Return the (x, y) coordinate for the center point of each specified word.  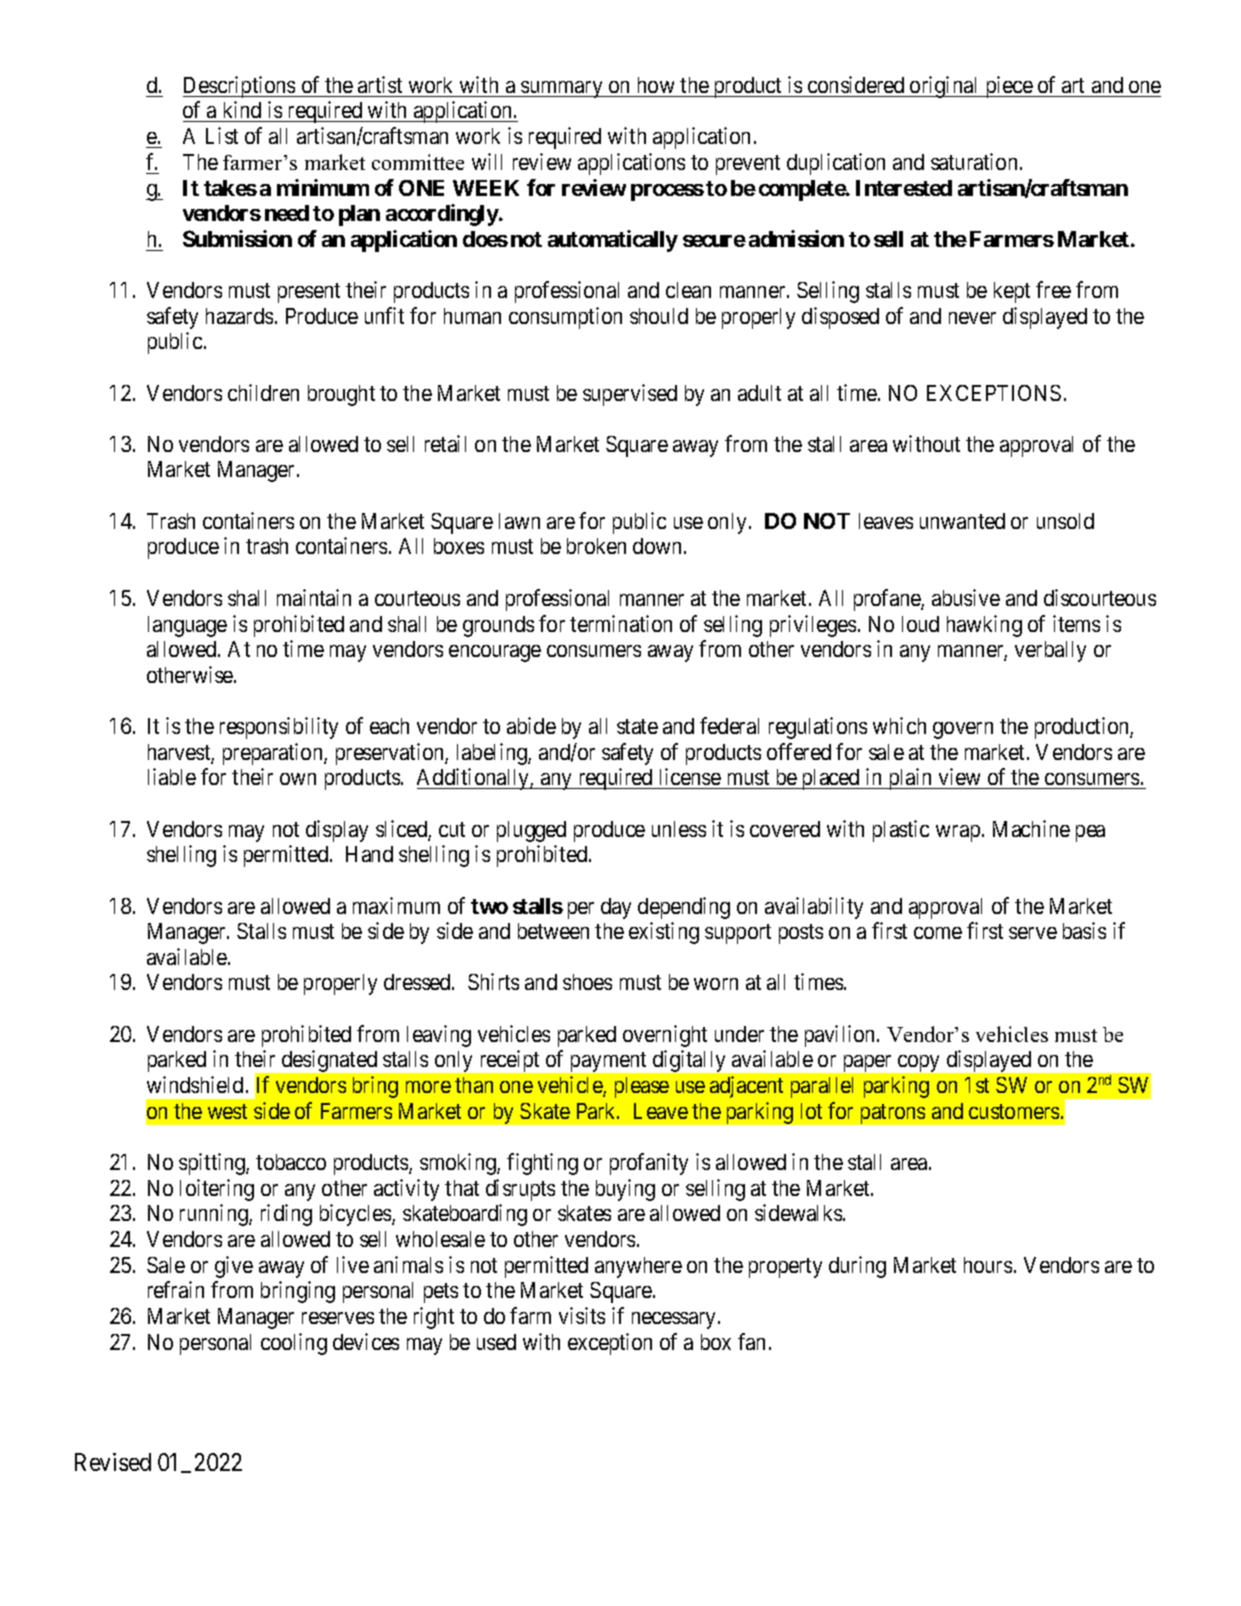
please (642, 1087)
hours (988, 1265)
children (263, 392)
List (222, 135)
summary (562, 89)
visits (582, 1315)
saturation (974, 161)
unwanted (962, 521)
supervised (630, 395)
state (637, 726)
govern (963, 730)
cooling (294, 1344)
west (227, 1111)
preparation (274, 754)
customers (1014, 1111)
